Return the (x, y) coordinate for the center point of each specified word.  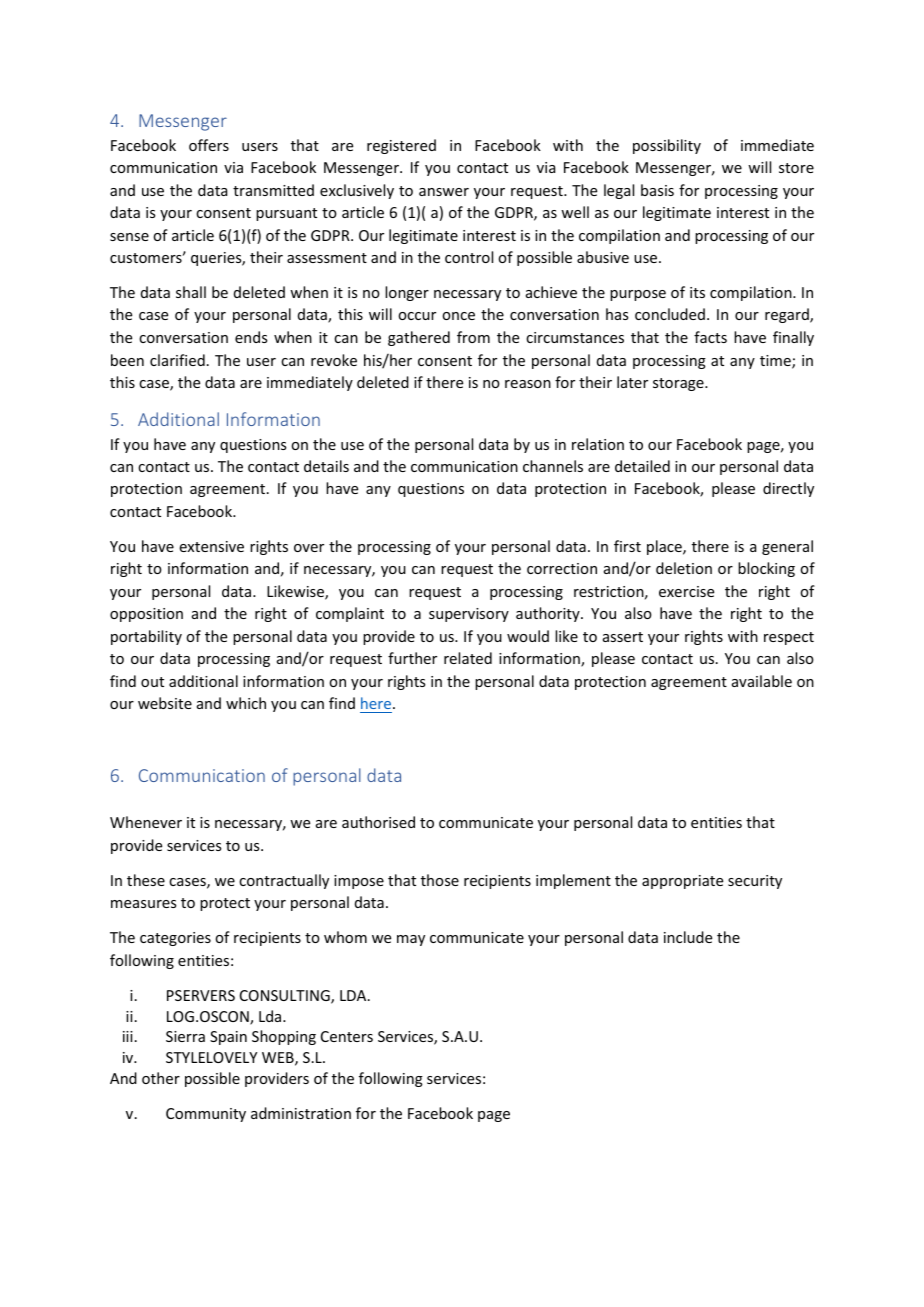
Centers (347, 1036)
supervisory (469, 615)
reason (528, 384)
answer (444, 192)
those (440, 880)
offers (209, 145)
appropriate (682, 882)
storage (679, 384)
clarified (177, 360)
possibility (667, 146)
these (146, 880)
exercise (686, 591)
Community (206, 1115)
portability (146, 637)
